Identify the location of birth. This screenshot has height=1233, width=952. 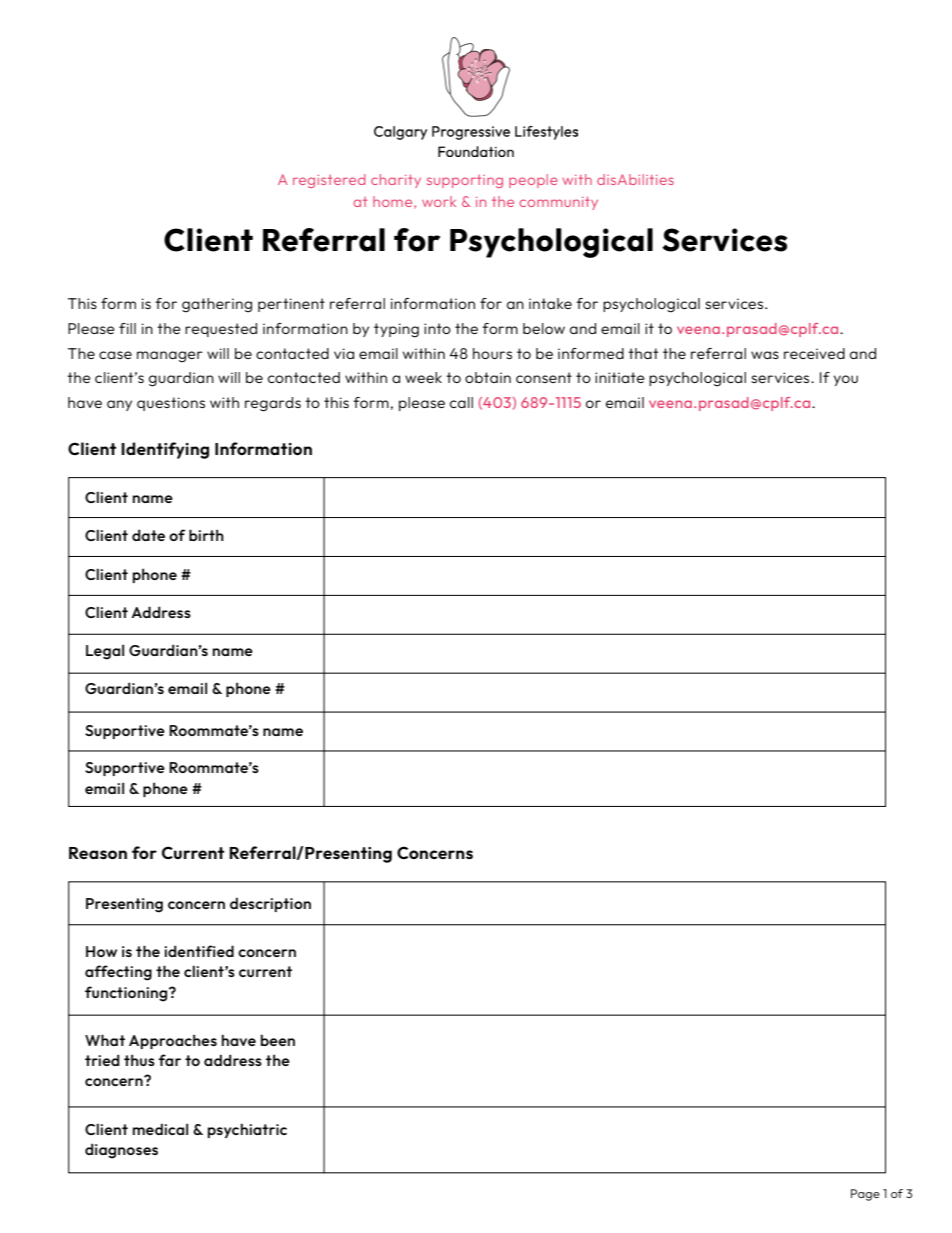
(206, 535).
